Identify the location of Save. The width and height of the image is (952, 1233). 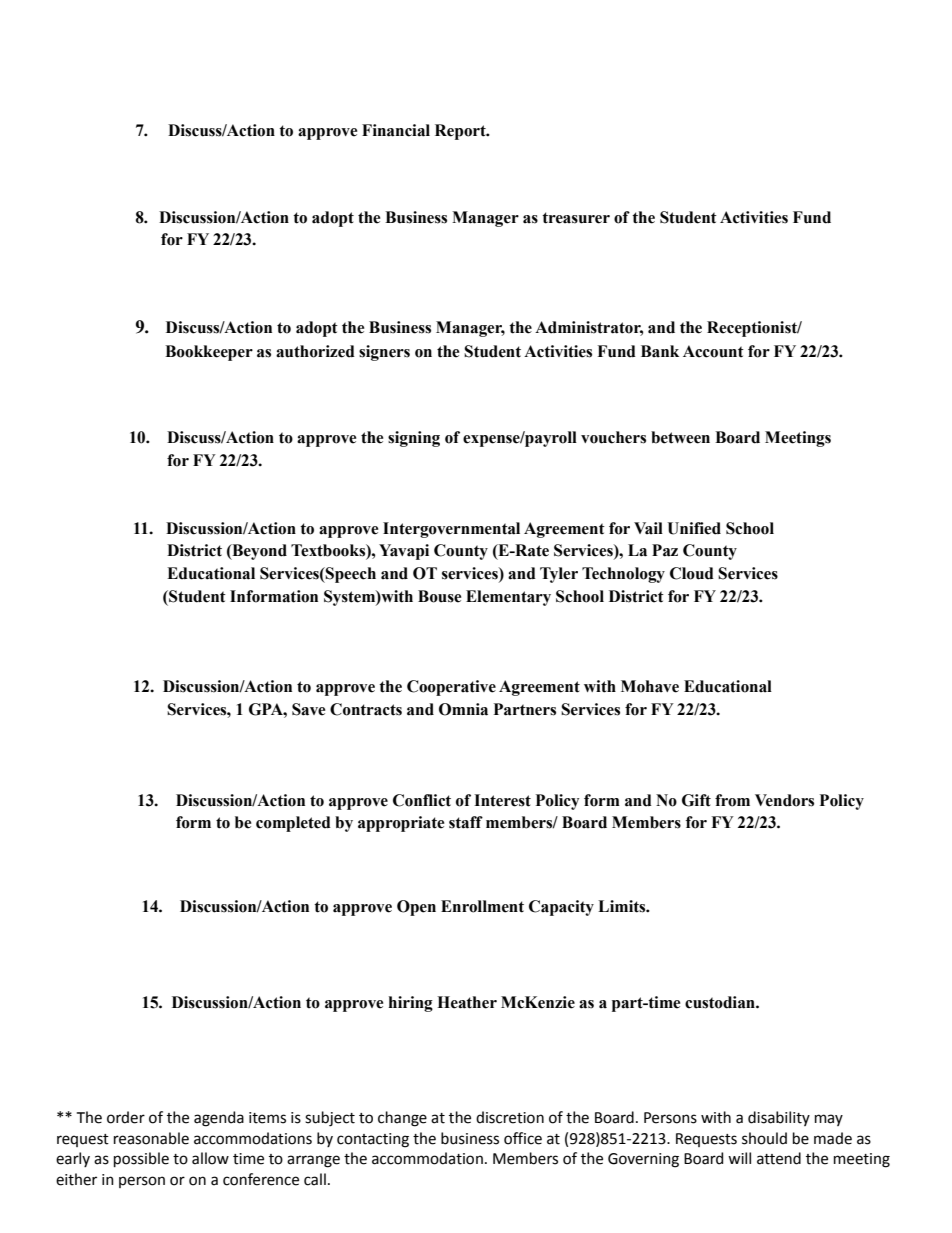
(308, 709).
